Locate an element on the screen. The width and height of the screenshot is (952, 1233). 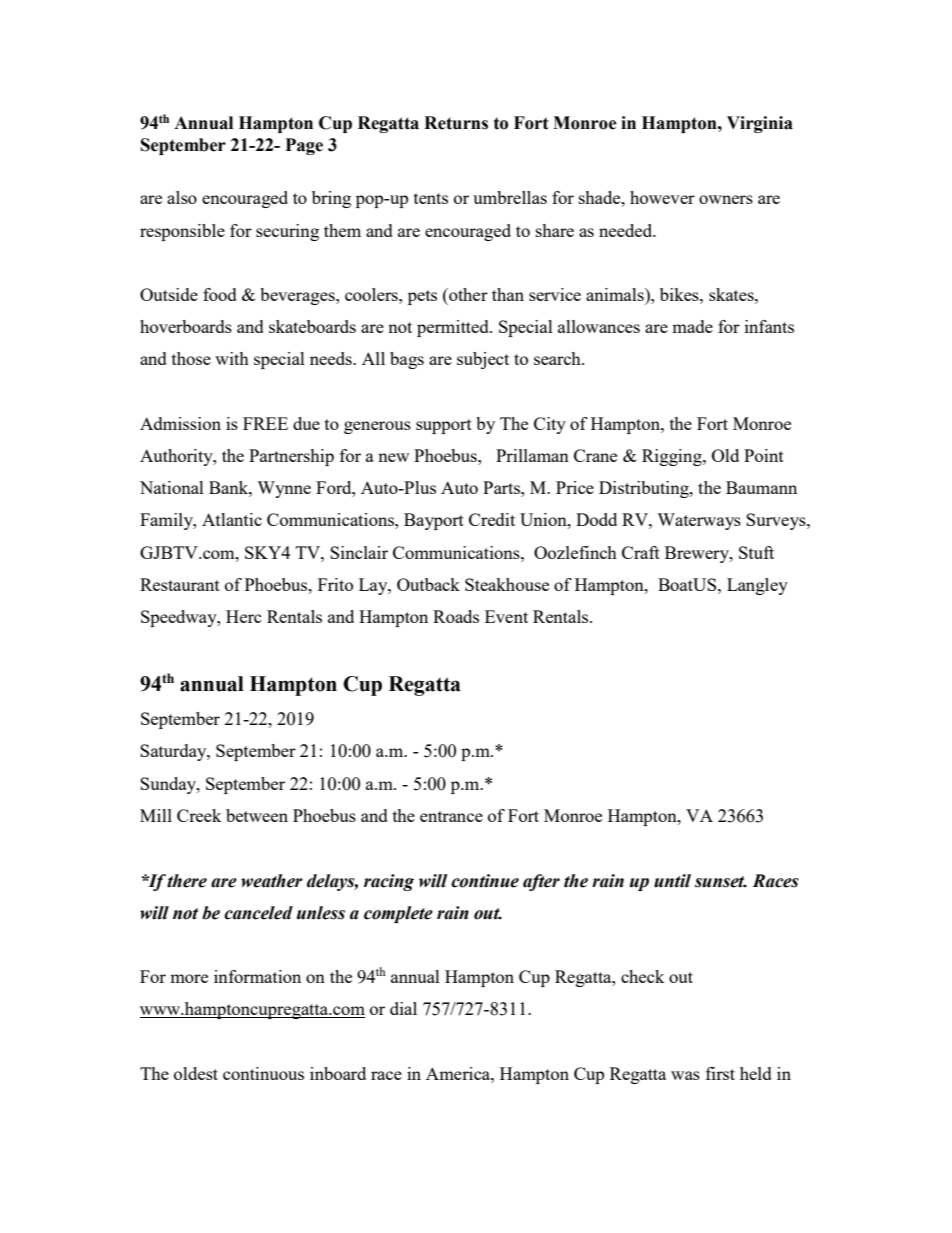
with is located at coordinates (232, 358).
